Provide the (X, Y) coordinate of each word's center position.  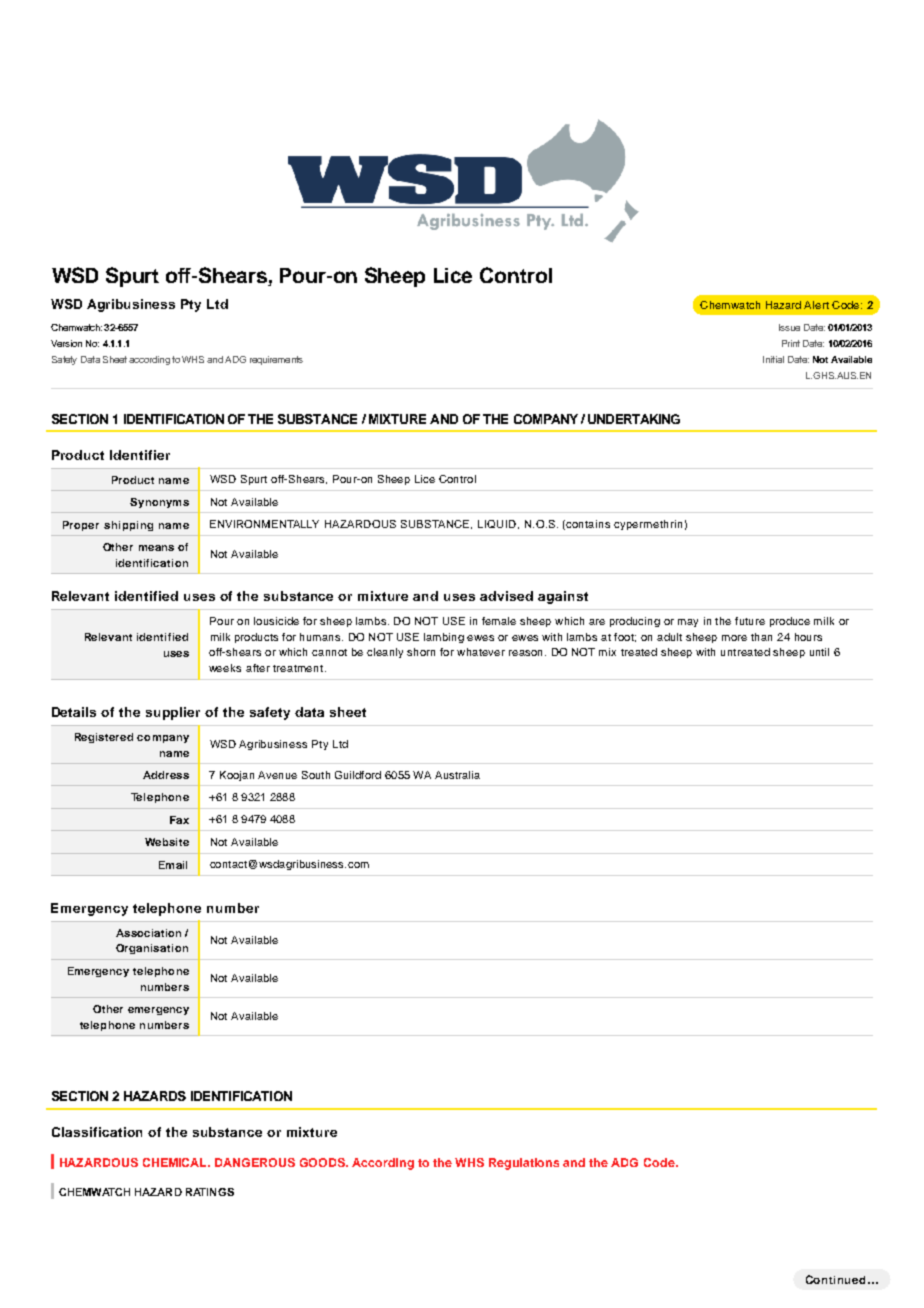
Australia (457, 775)
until (819, 652)
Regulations (524, 1164)
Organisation (152, 949)
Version (66, 343)
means (156, 548)
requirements (276, 360)
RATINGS (210, 1192)
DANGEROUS (255, 1162)
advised (506, 596)
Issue (789, 327)
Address (166, 775)
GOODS (324, 1162)
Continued (837, 1279)
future (750, 621)
